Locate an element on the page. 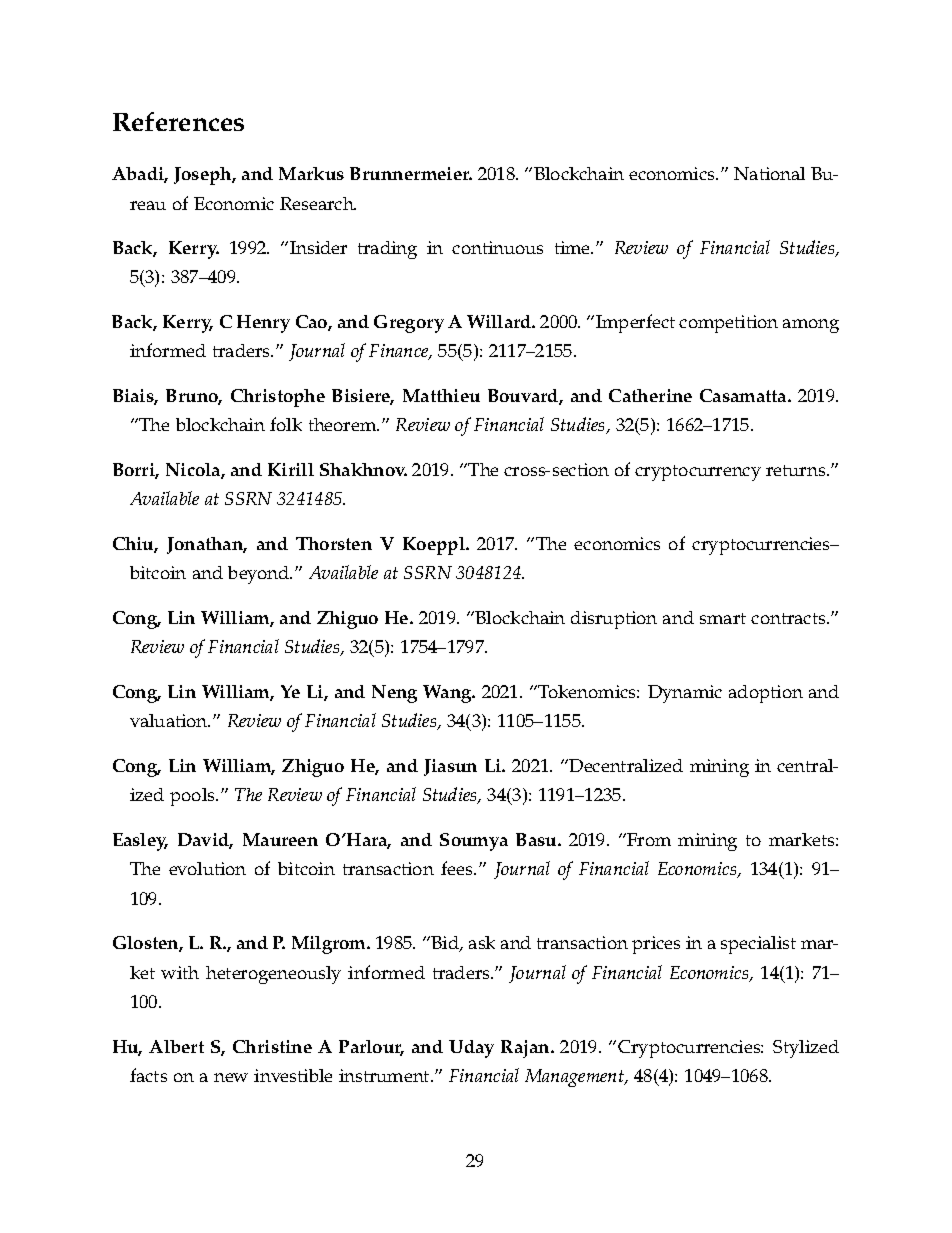 The image size is (952, 1233). specialist is located at coordinates (758, 945).
